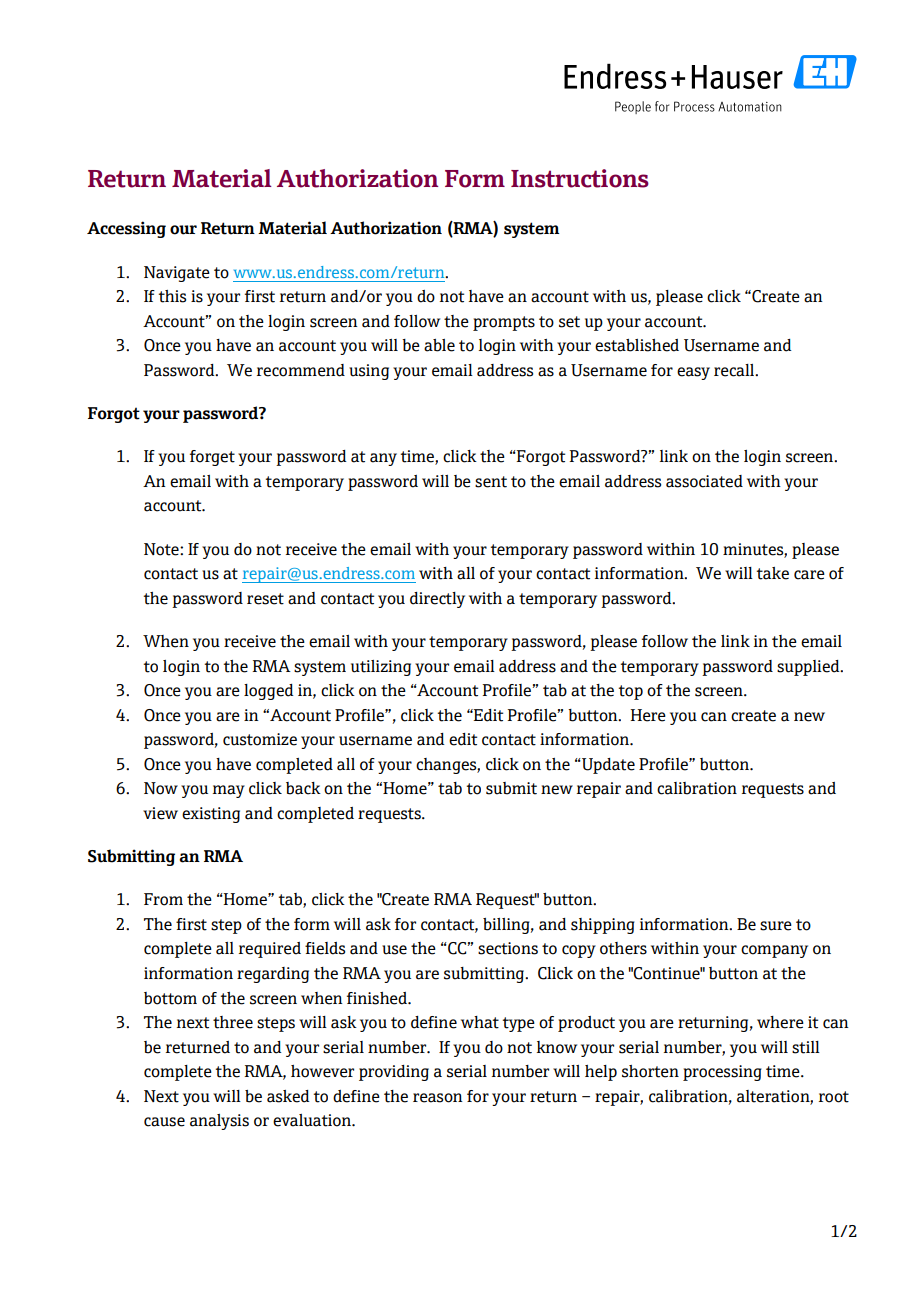 This screenshot has height=1308, width=924. I want to click on Accessing, so click(126, 229).
